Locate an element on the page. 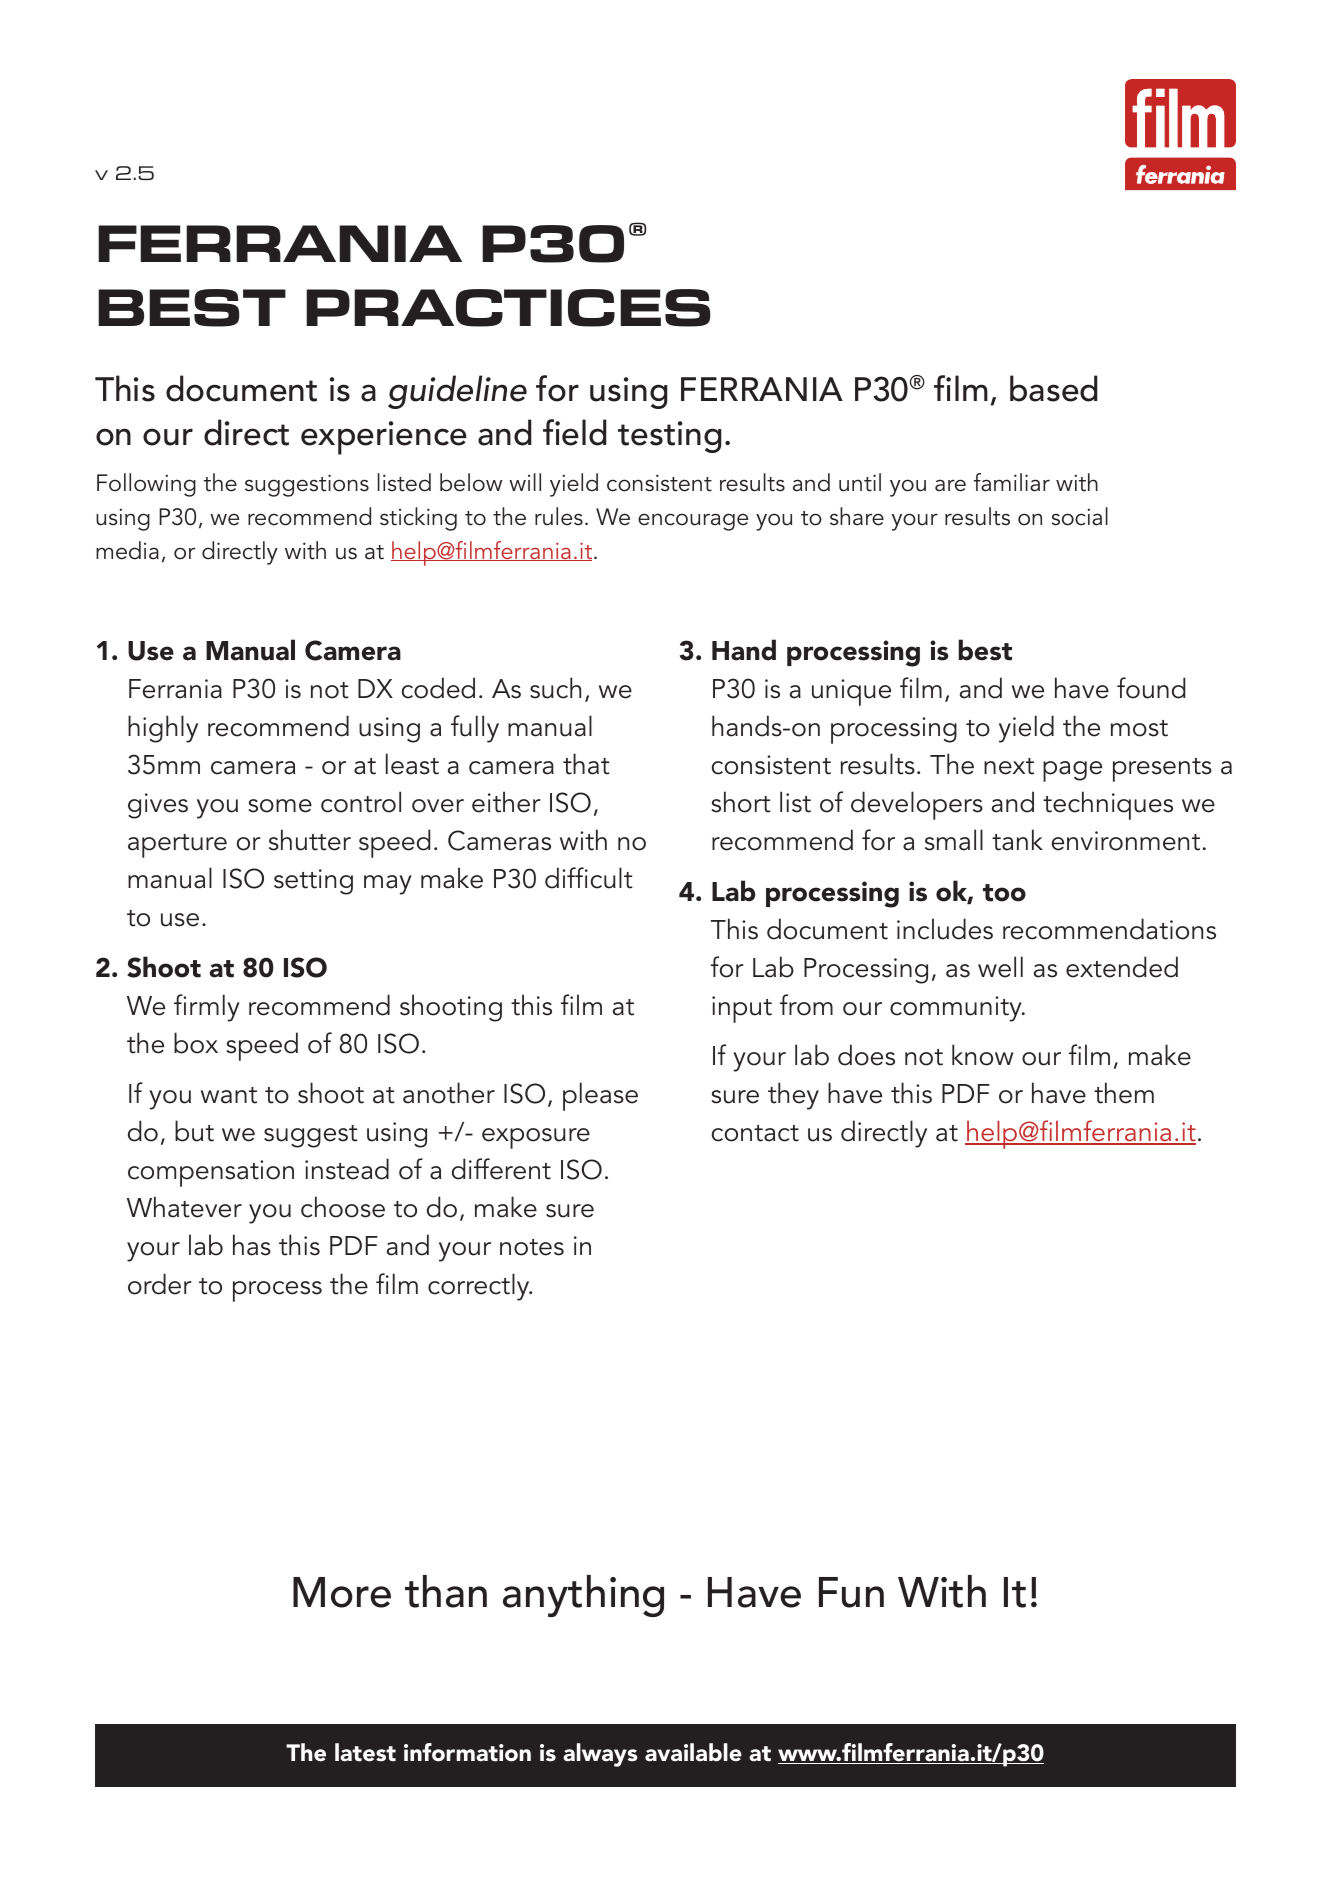  notes is located at coordinates (532, 1247).
